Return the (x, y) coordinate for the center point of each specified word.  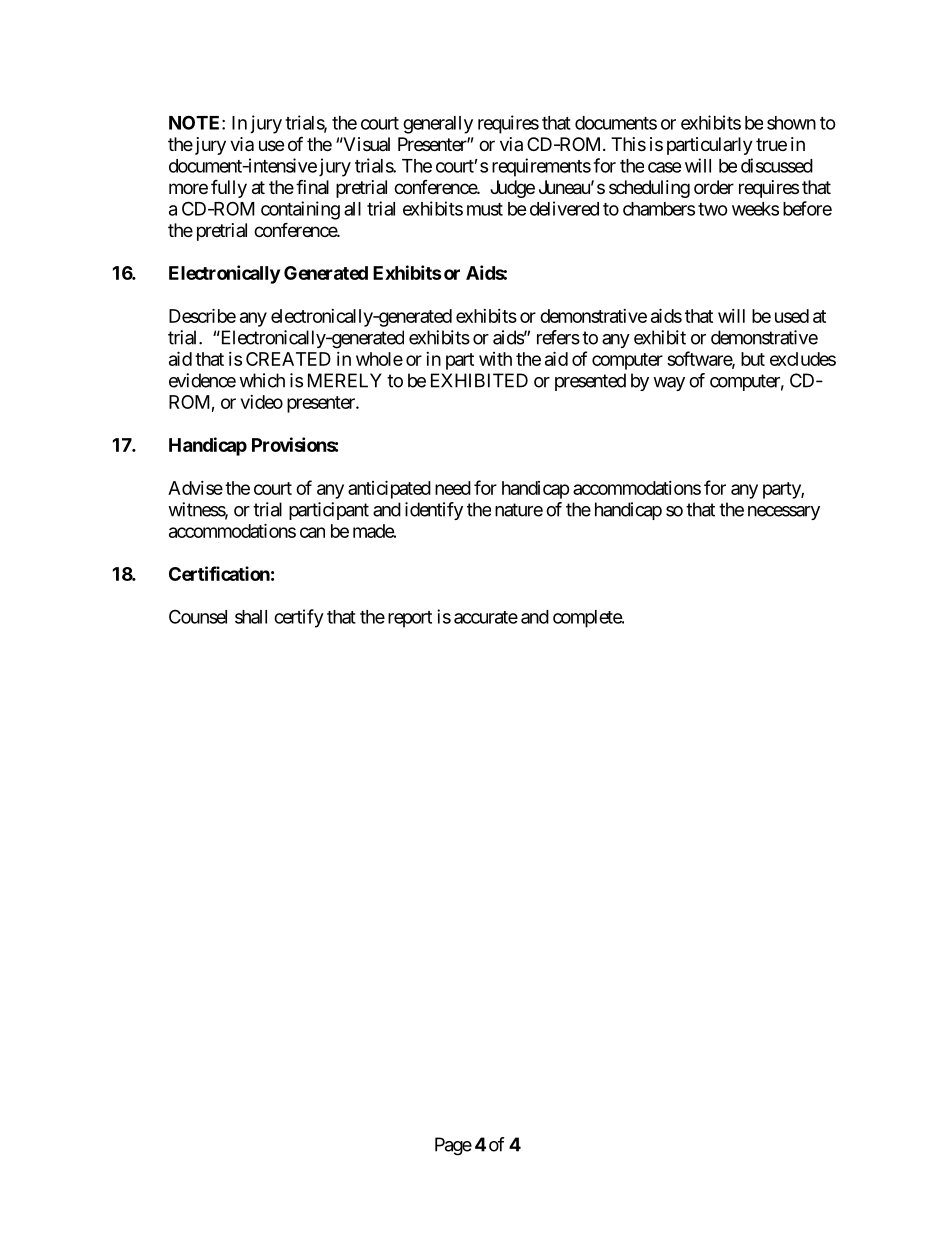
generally (438, 125)
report (410, 619)
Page (453, 1146)
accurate (486, 617)
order (714, 187)
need (453, 488)
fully (229, 188)
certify (299, 618)
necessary (784, 513)
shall (251, 617)
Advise (195, 488)
